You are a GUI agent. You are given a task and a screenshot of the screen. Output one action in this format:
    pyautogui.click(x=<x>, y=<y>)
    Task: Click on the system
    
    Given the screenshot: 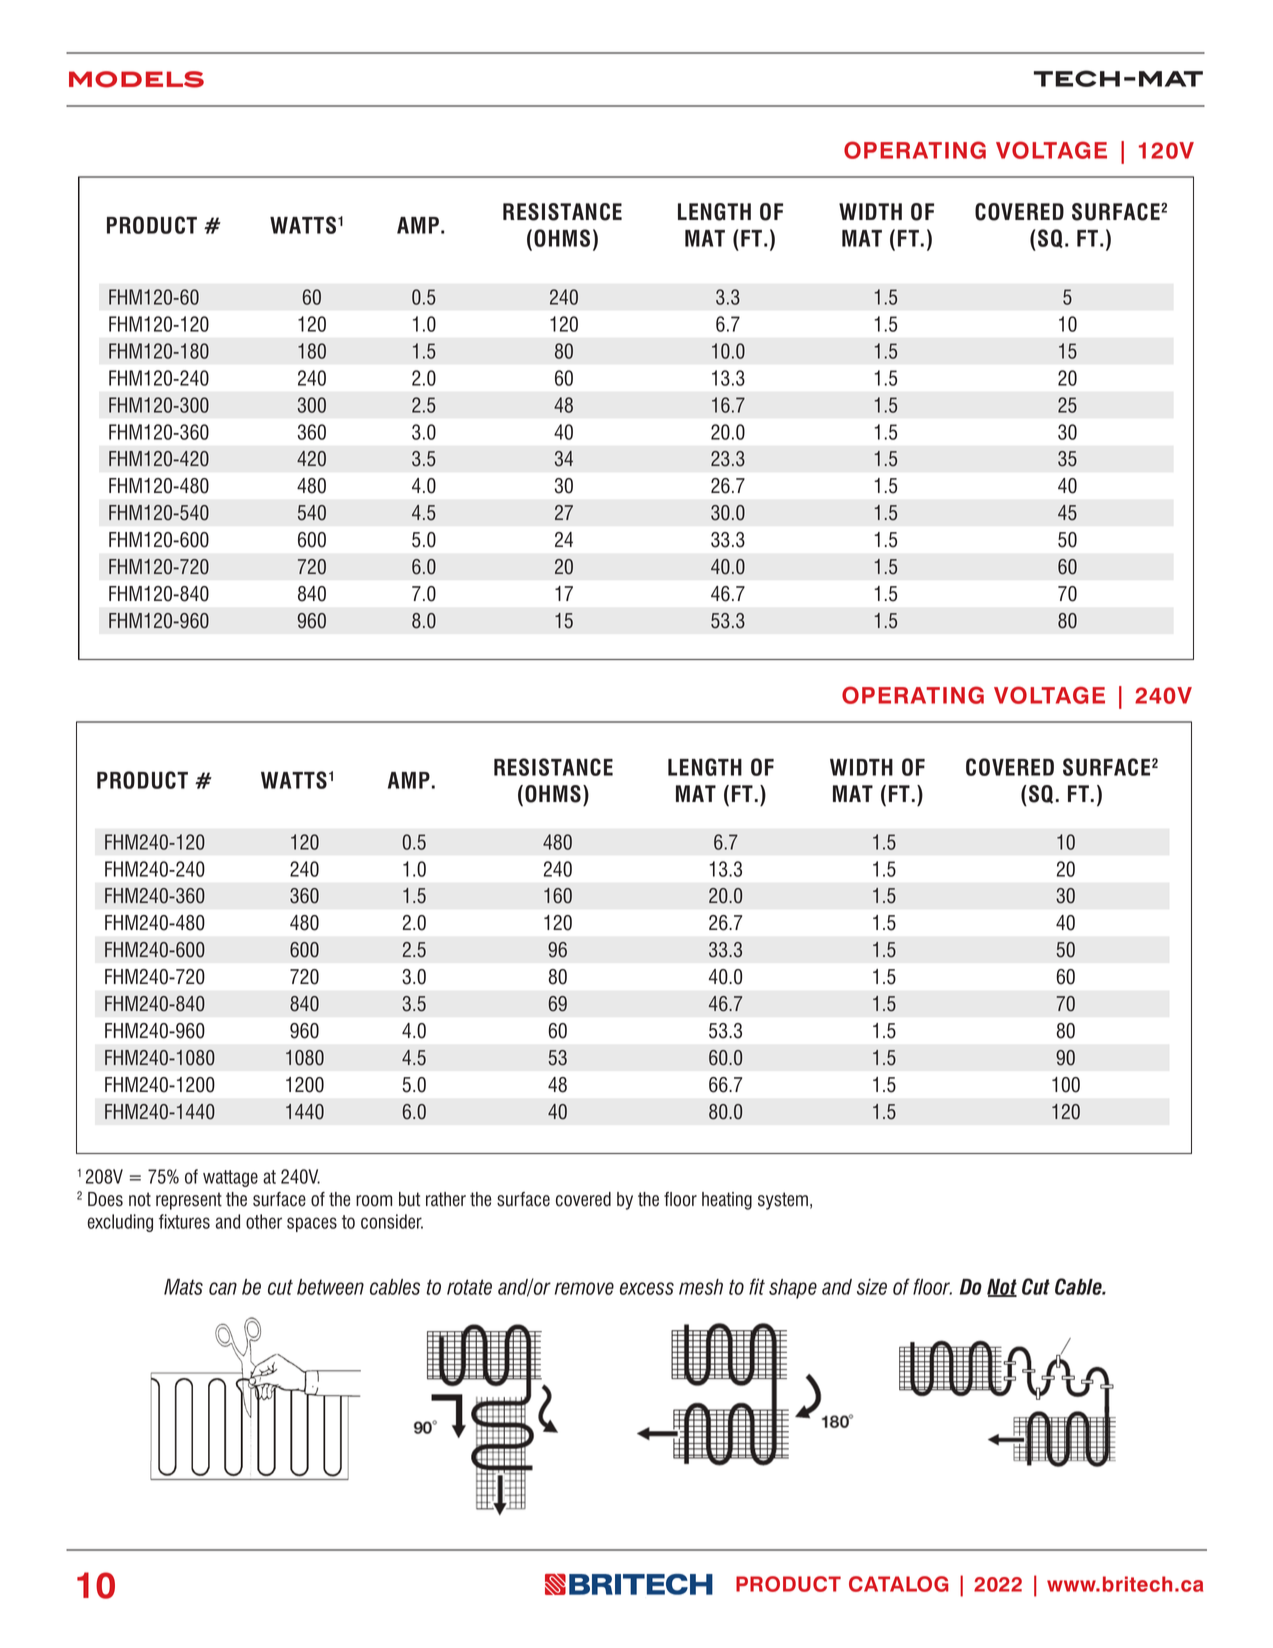 What is the action you would take?
    pyautogui.click(x=783, y=1201)
